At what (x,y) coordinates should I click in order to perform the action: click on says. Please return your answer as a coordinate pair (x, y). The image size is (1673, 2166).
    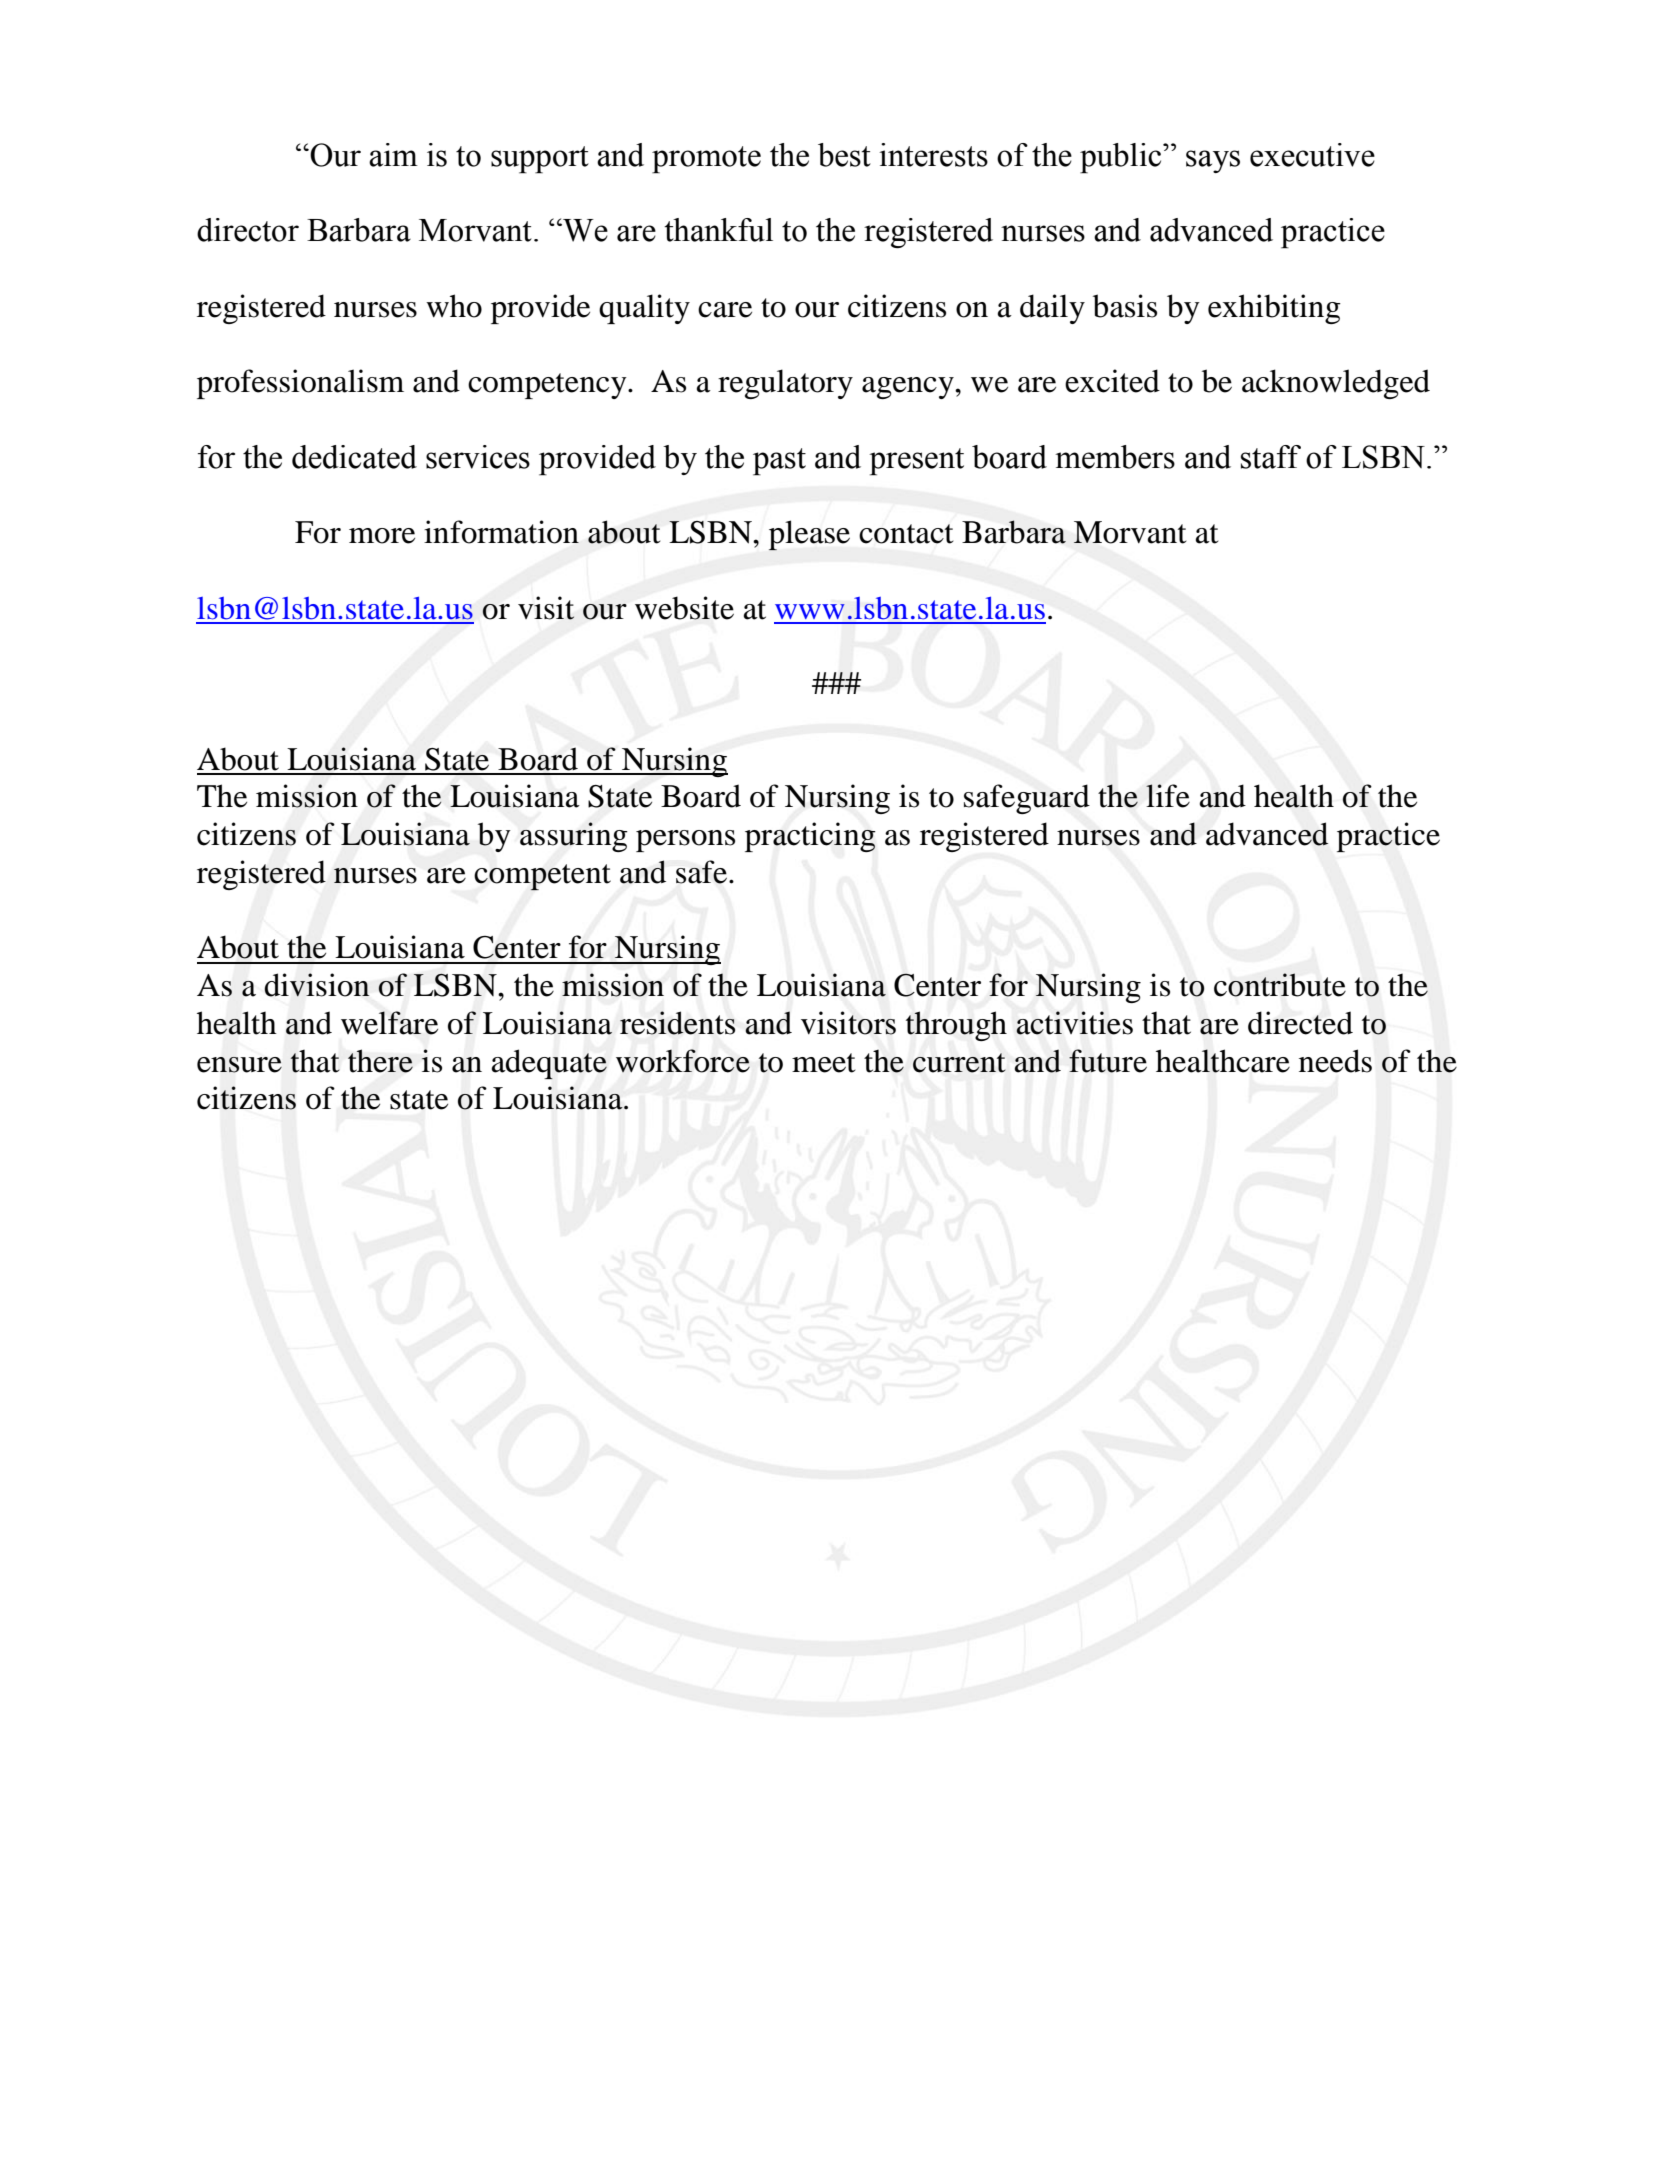
    Looking at the image, I should click on (1213, 161).
